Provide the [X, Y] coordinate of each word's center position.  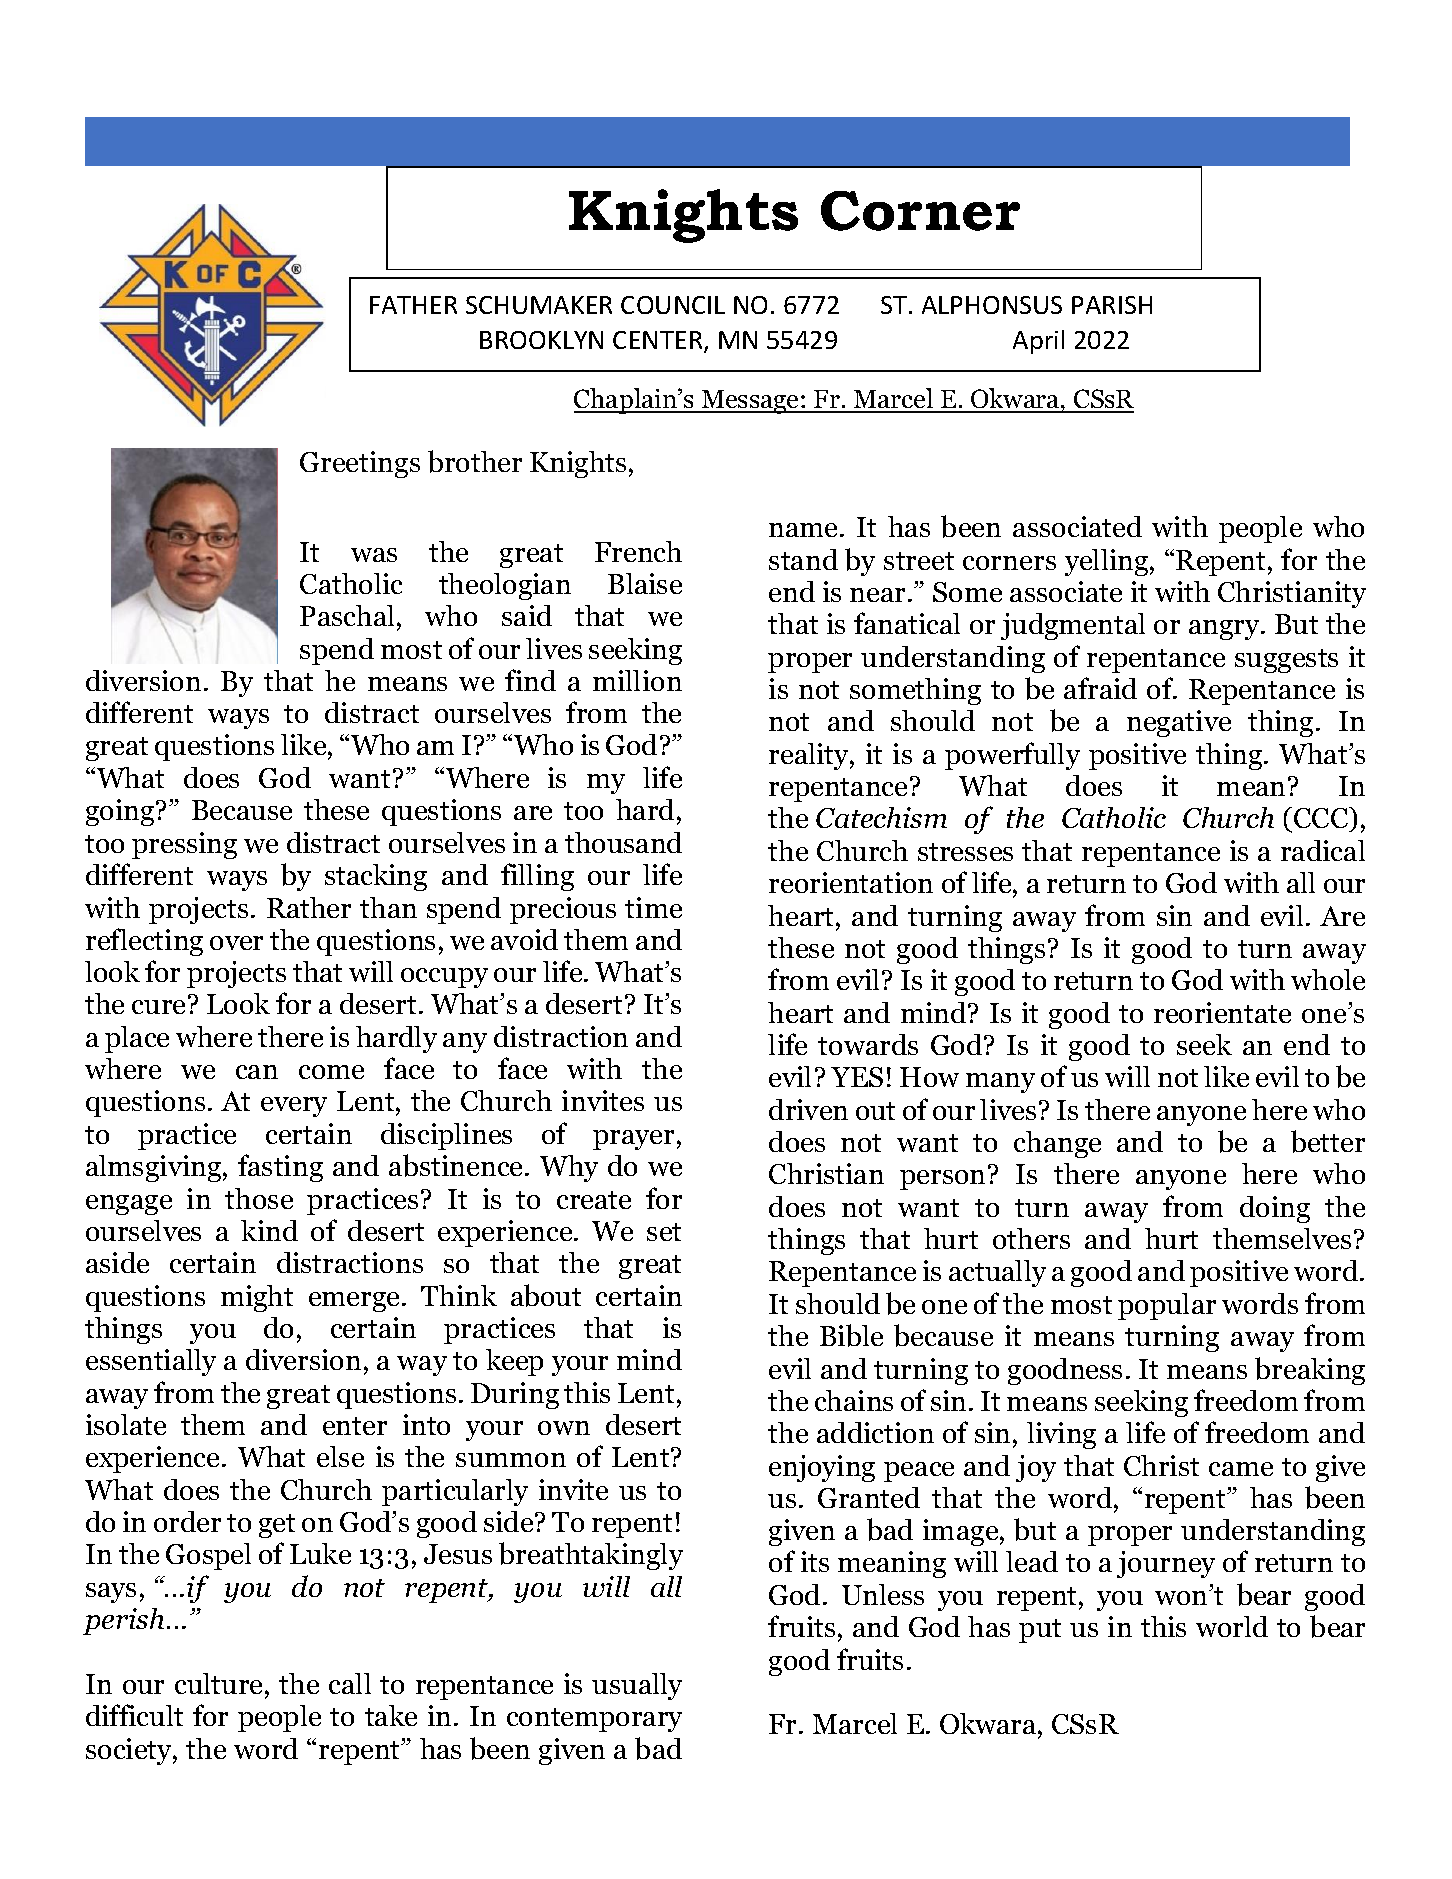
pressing [184, 845]
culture [218, 1683]
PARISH [1112, 305]
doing [1275, 1209]
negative [1179, 723]
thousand [623, 842]
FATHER [413, 305]
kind [269, 1230]
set [664, 1232]
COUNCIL [673, 305]
